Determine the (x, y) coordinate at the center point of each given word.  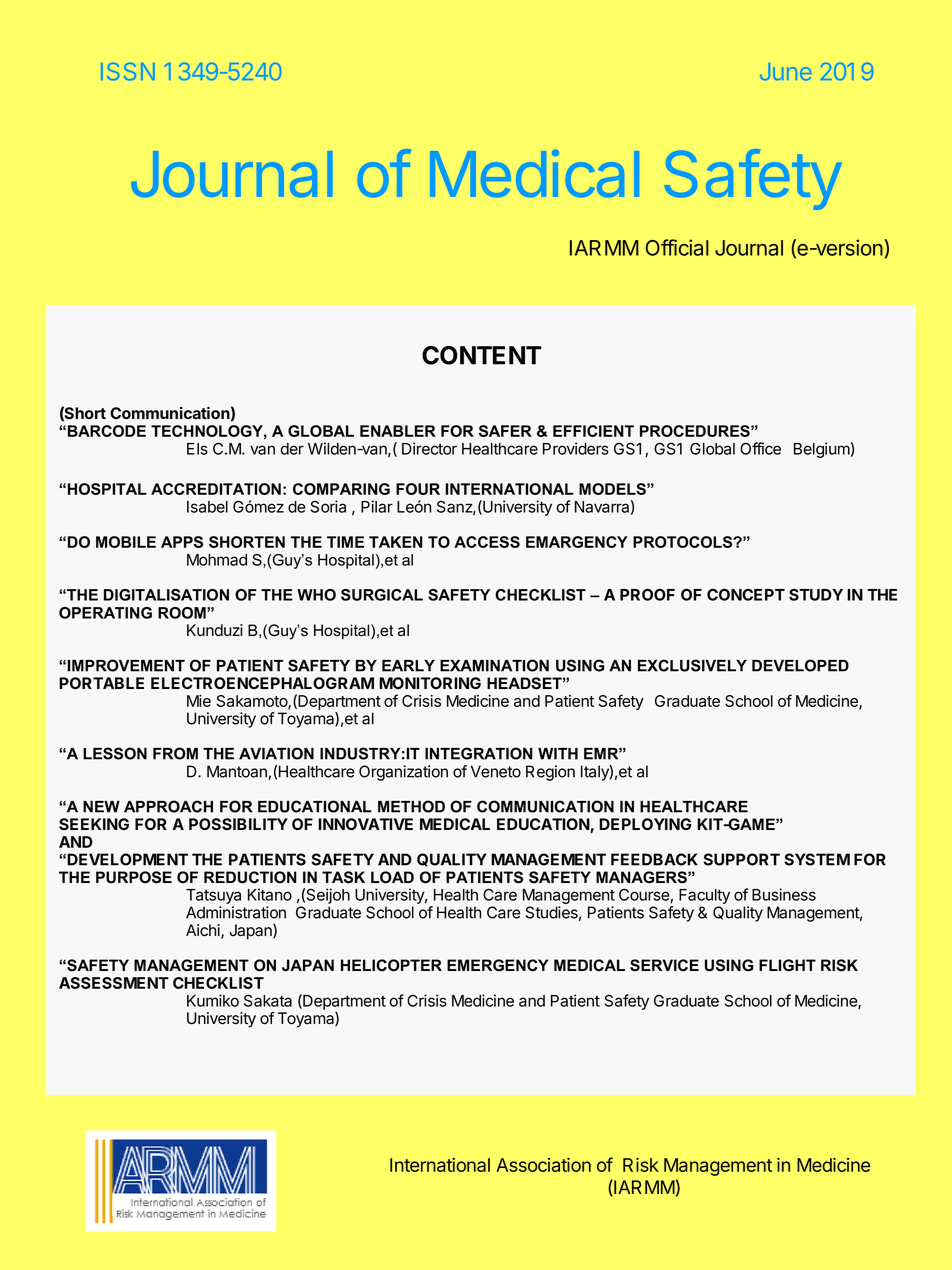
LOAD (392, 877)
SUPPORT (741, 859)
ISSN (128, 71)
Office (760, 448)
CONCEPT (746, 594)
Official (677, 247)
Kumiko (213, 1000)
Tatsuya (213, 898)
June (786, 72)
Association (543, 1165)
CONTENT (481, 355)
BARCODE (107, 431)
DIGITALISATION (166, 595)
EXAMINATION (494, 665)
